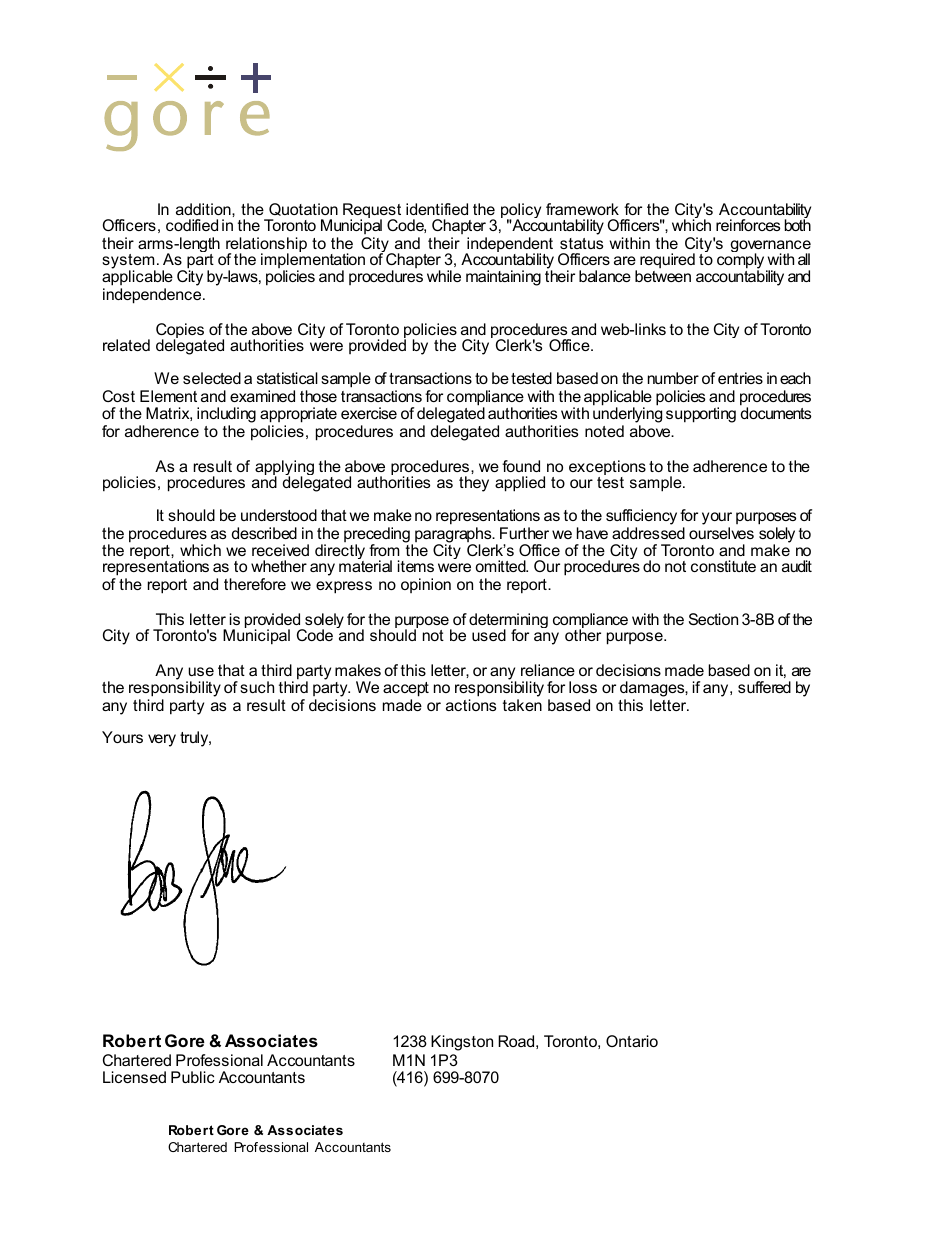 This page has height=1233, width=952. I want to click on taken, so click(522, 705).
